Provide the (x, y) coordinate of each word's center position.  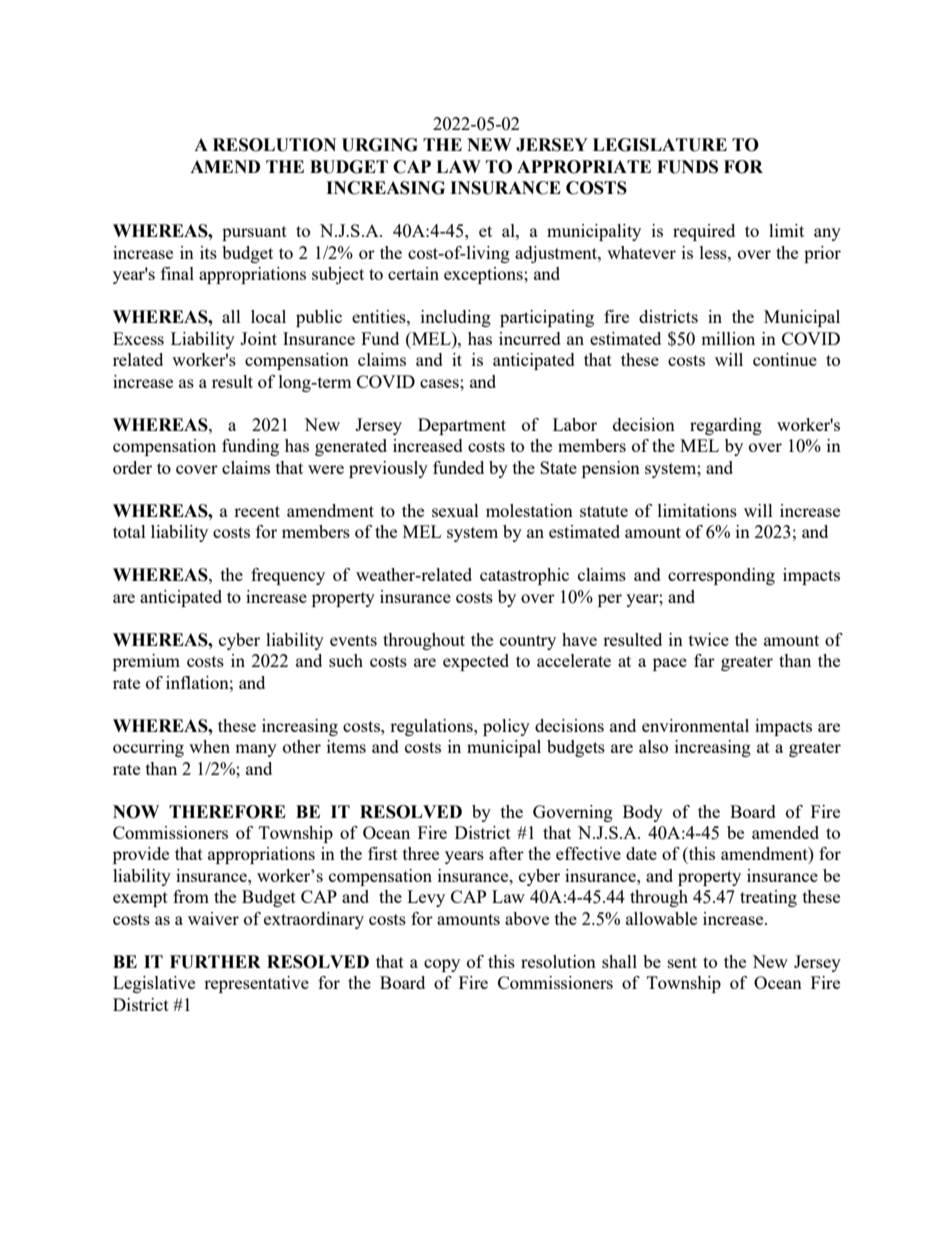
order (132, 467)
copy (442, 965)
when (209, 746)
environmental (695, 725)
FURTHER (215, 962)
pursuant (254, 233)
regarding (726, 426)
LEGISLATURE (660, 145)
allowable (661, 918)
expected (476, 662)
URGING (380, 145)
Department (462, 426)
